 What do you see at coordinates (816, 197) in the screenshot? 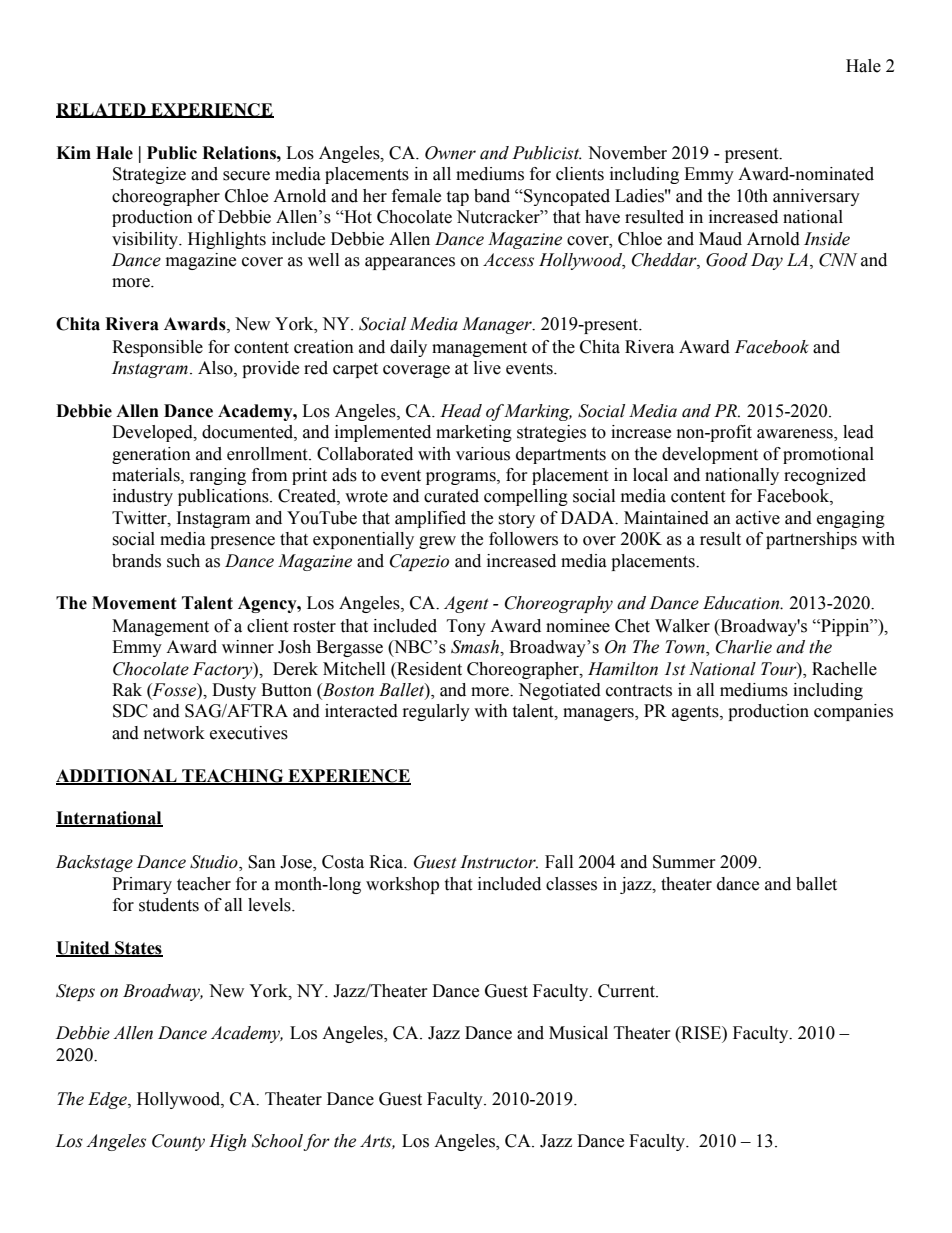
I see `anniversary` at bounding box center [816, 197].
